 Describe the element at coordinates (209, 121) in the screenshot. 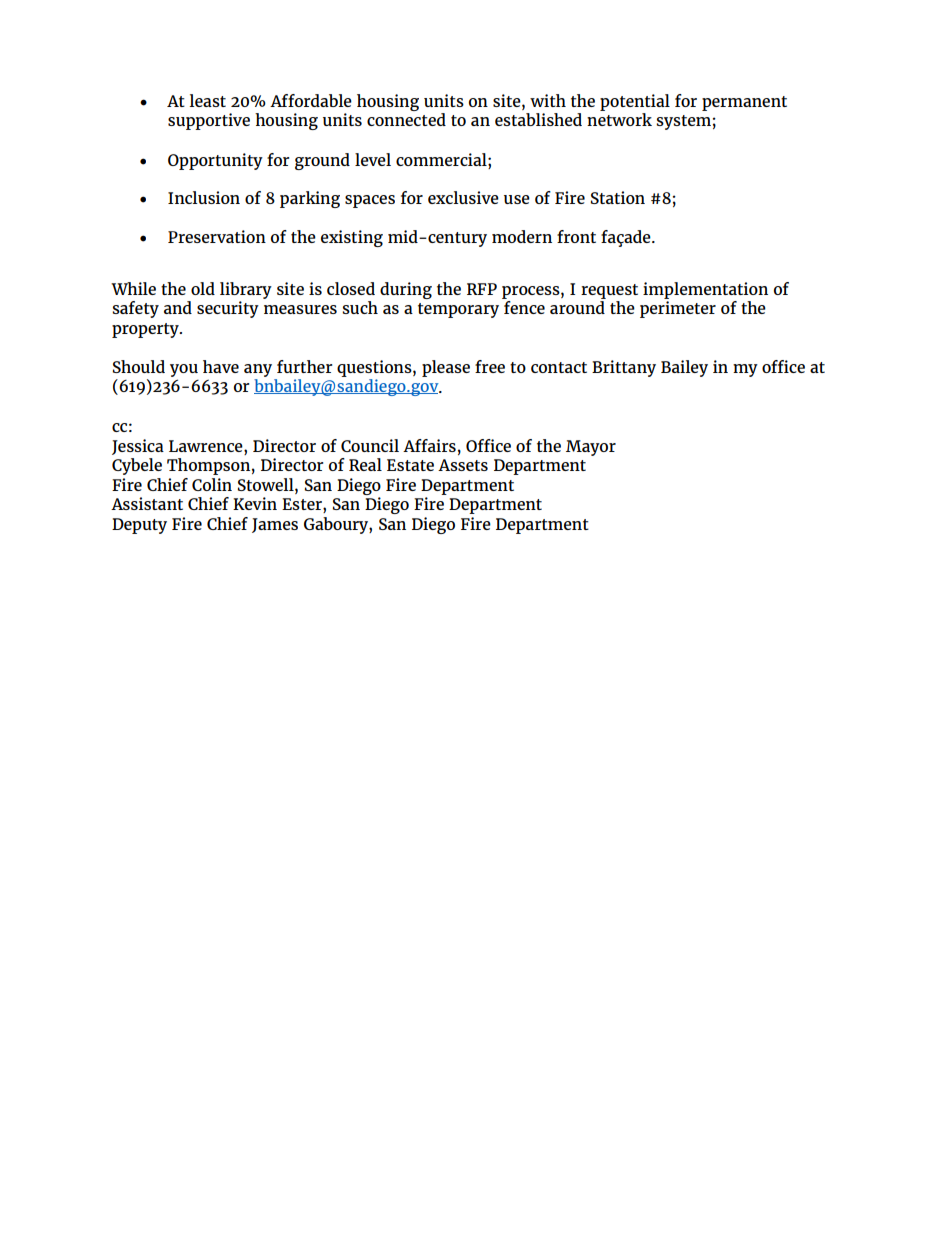

I see `supportive` at that location.
